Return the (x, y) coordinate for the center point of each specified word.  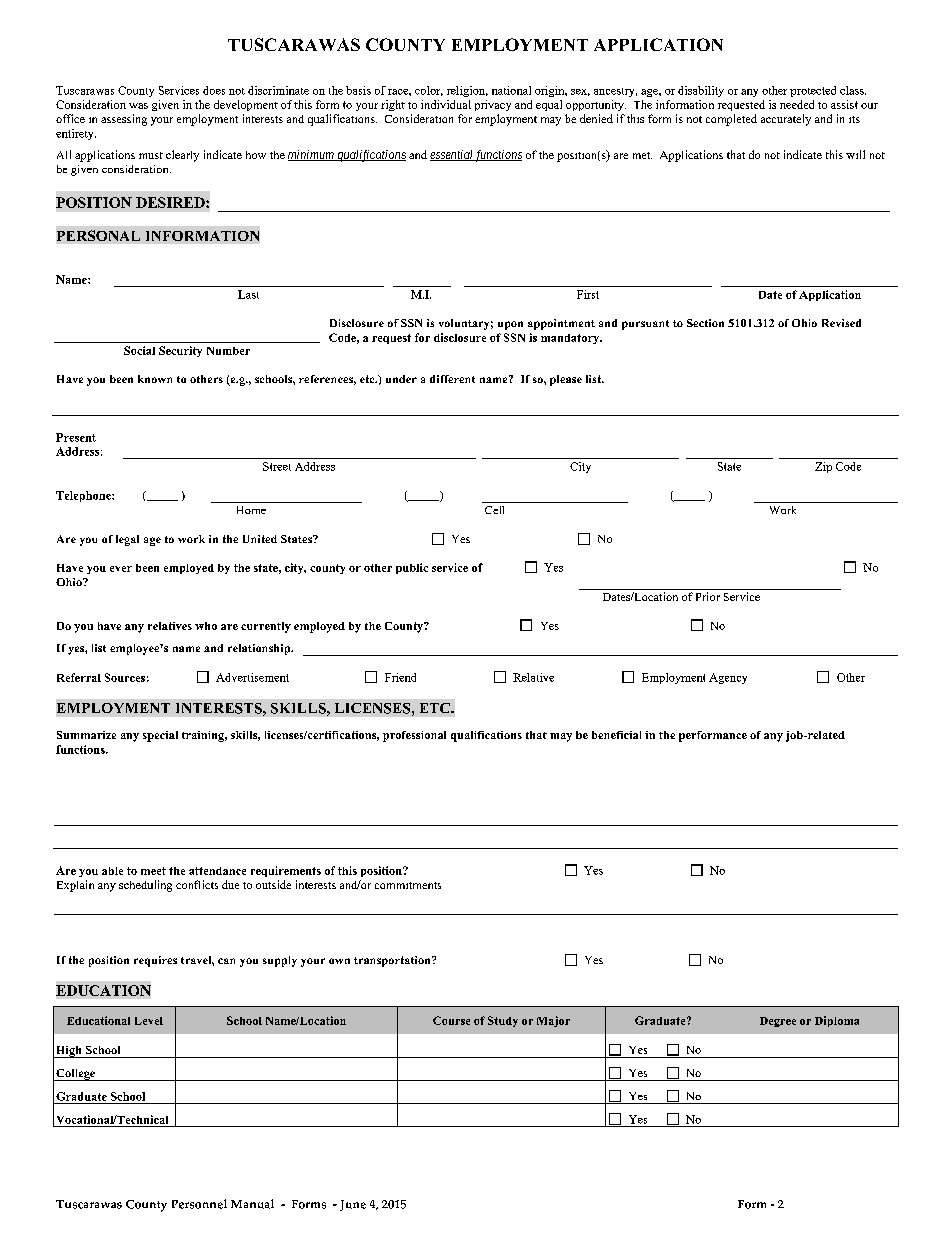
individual (446, 104)
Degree (778, 1022)
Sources (125, 677)
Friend (400, 677)
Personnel (199, 1204)
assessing (124, 120)
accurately (786, 120)
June (353, 1205)
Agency (728, 678)
